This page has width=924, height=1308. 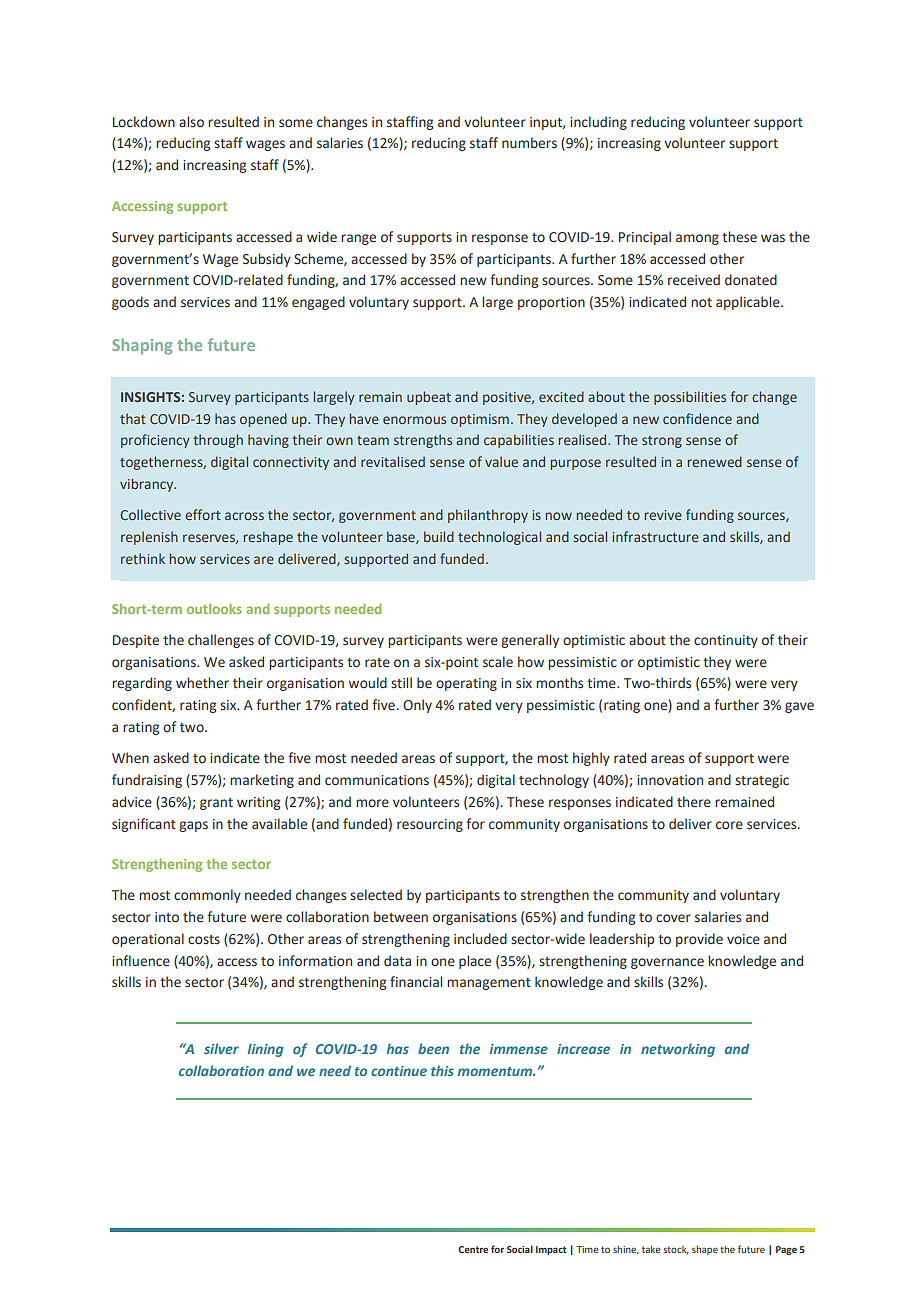 What do you see at coordinates (729, 825) in the page?
I see `core` at bounding box center [729, 825].
